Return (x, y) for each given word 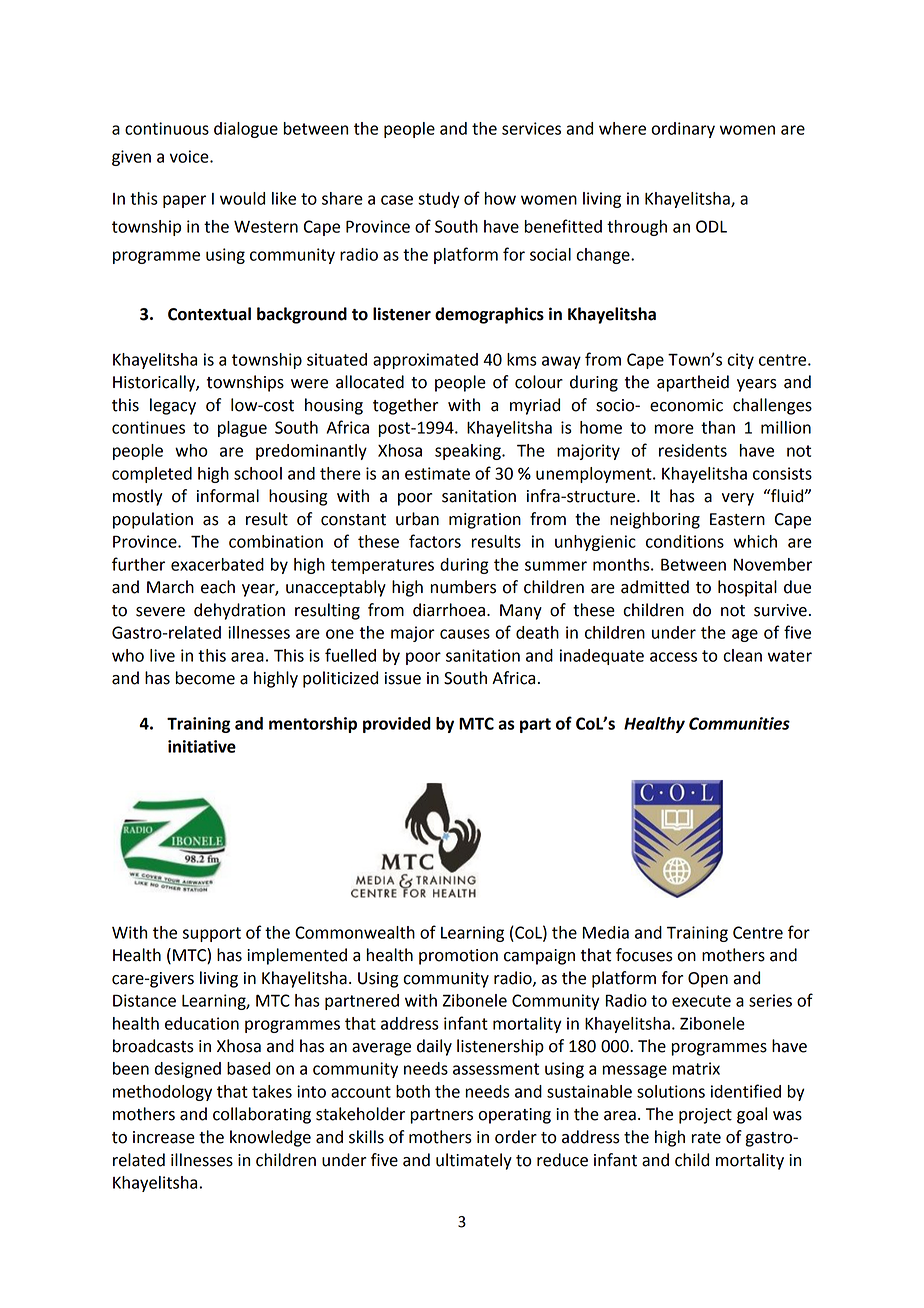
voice (190, 156)
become (205, 678)
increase (164, 1137)
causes (465, 634)
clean (742, 655)
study (439, 200)
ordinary (683, 130)
